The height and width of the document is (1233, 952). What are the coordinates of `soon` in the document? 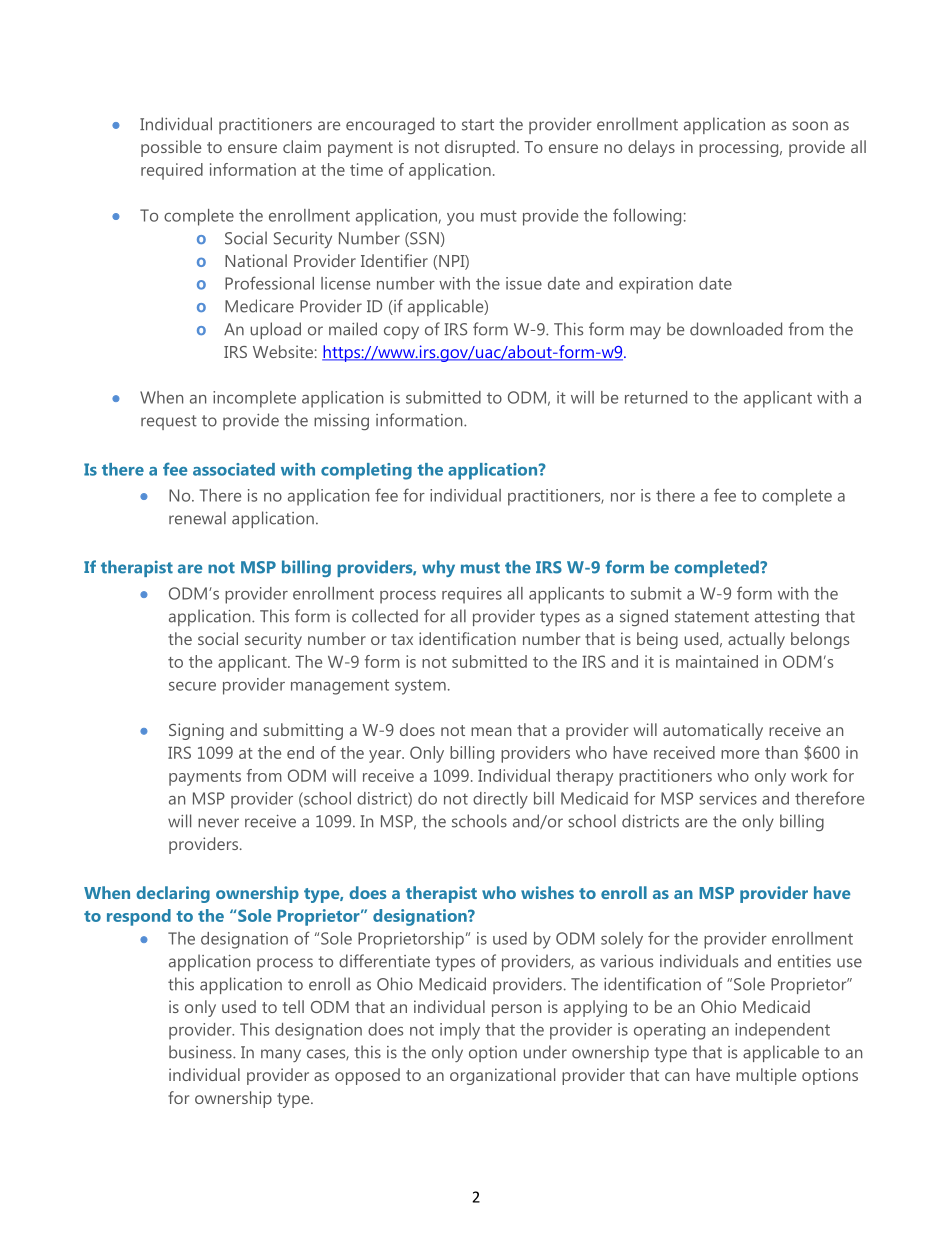 It's located at (810, 126).
